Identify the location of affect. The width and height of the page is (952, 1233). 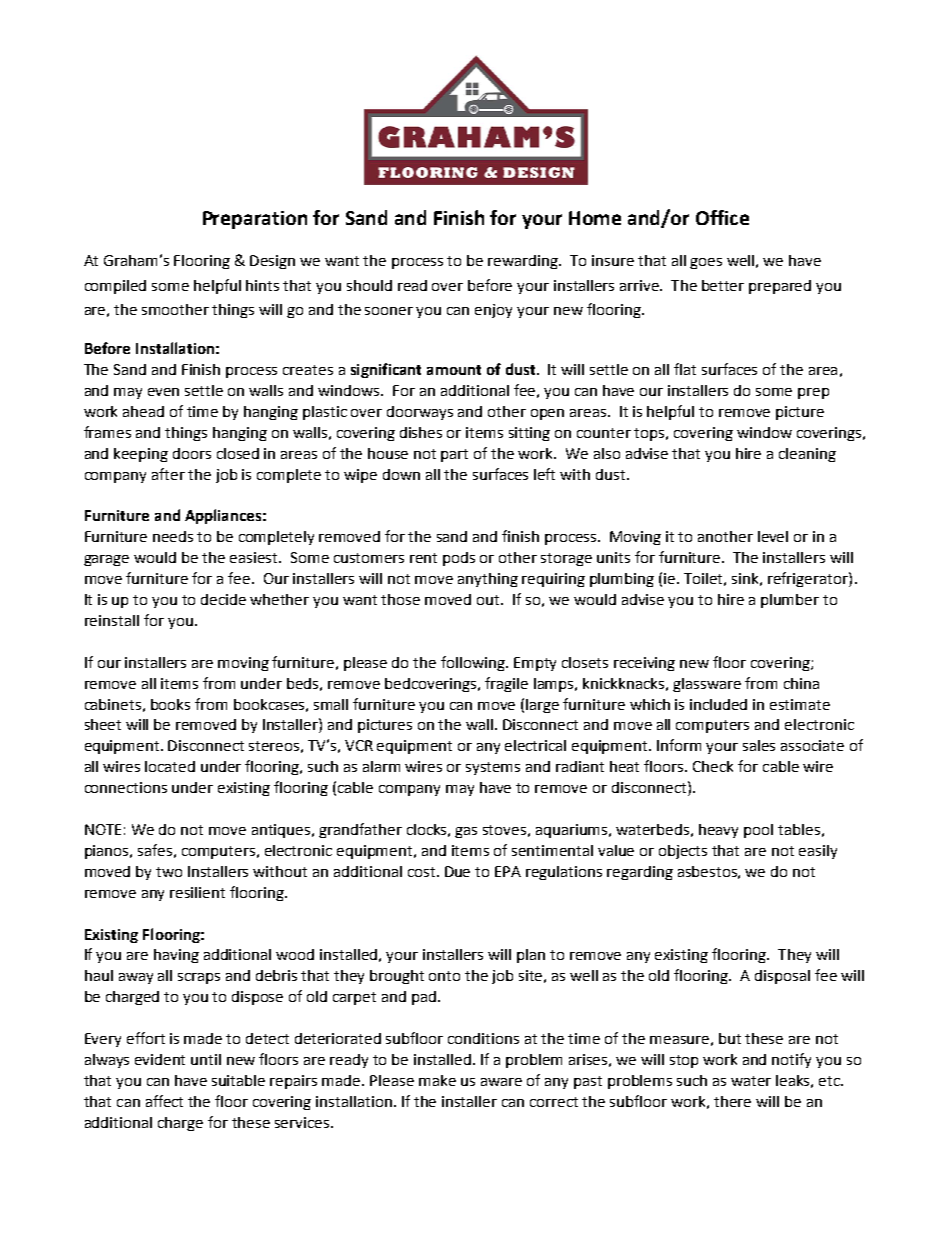
(164, 1101).
